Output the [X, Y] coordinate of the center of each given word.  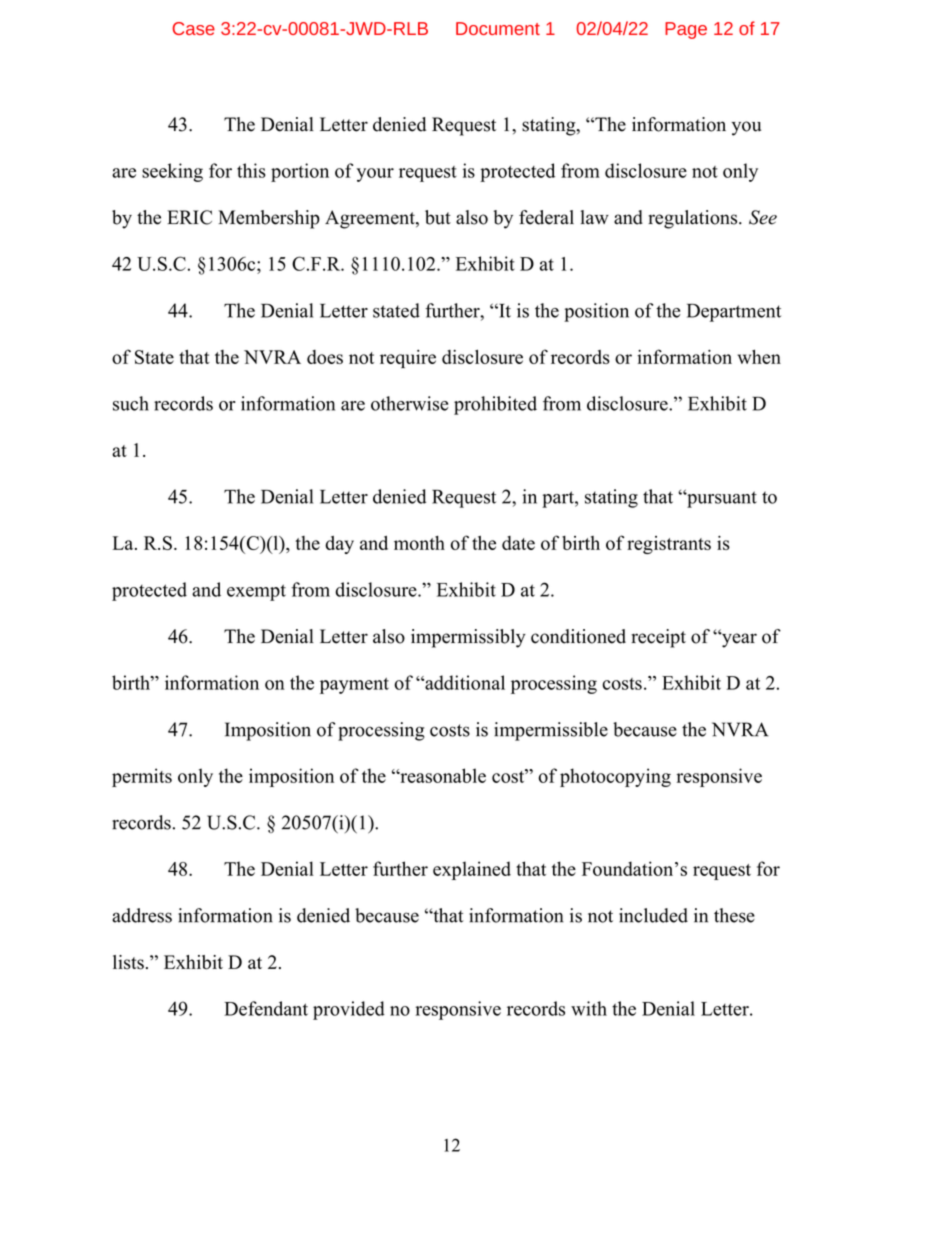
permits [142, 777]
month [419, 543]
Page [686, 30]
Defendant [266, 1008]
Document [498, 28]
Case [193, 28]
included [653, 915]
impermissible [551, 731]
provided [349, 1010]
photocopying [615, 777]
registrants [669, 545]
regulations [694, 219]
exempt [256, 592]
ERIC [189, 217]
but [438, 217]
